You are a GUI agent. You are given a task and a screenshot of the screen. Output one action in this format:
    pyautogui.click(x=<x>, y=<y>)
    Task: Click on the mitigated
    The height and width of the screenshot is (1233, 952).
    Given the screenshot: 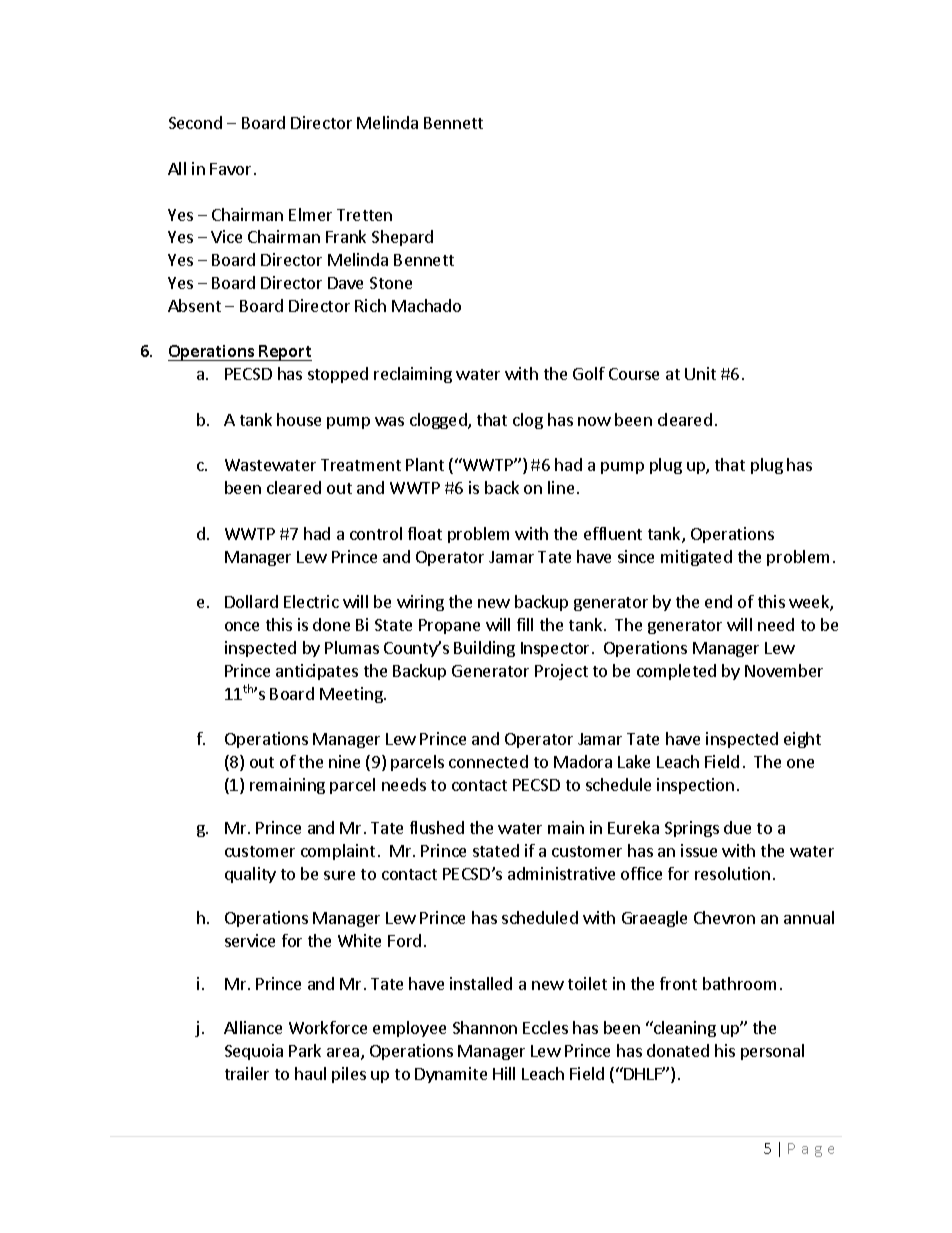 What is the action you would take?
    pyautogui.click(x=696, y=558)
